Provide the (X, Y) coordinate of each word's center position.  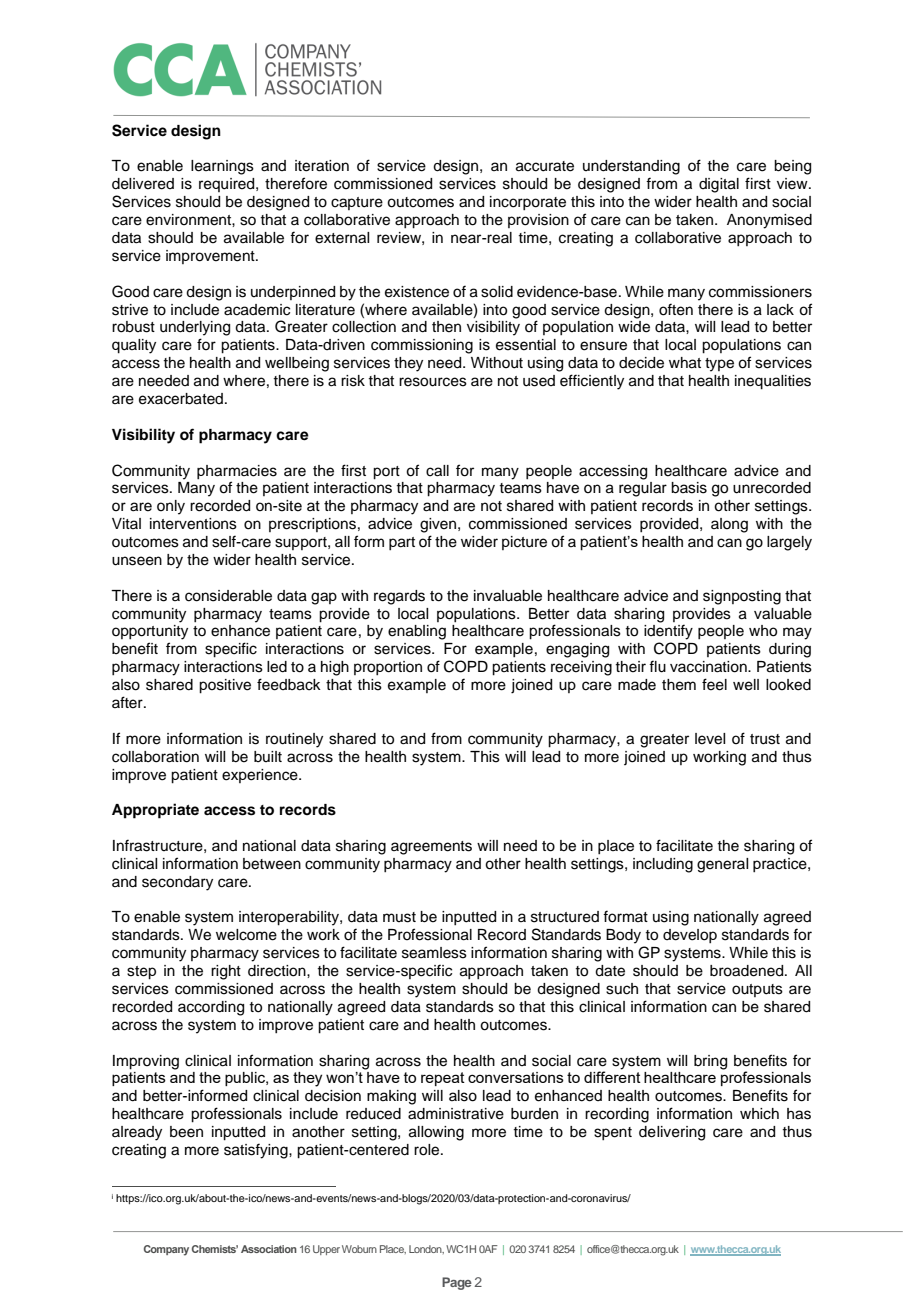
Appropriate (155, 811)
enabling (417, 632)
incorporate (528, 203)
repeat (443, 1079)
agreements (431, 848)
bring (710, 1062)
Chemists (215, 1249)
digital (719, 185)
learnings (222, 167)
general (722, 865)
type (719, 365)
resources (433, 382)
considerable (228, 596)
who (763, 631)
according (211, 1008)
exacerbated (181, 399)
